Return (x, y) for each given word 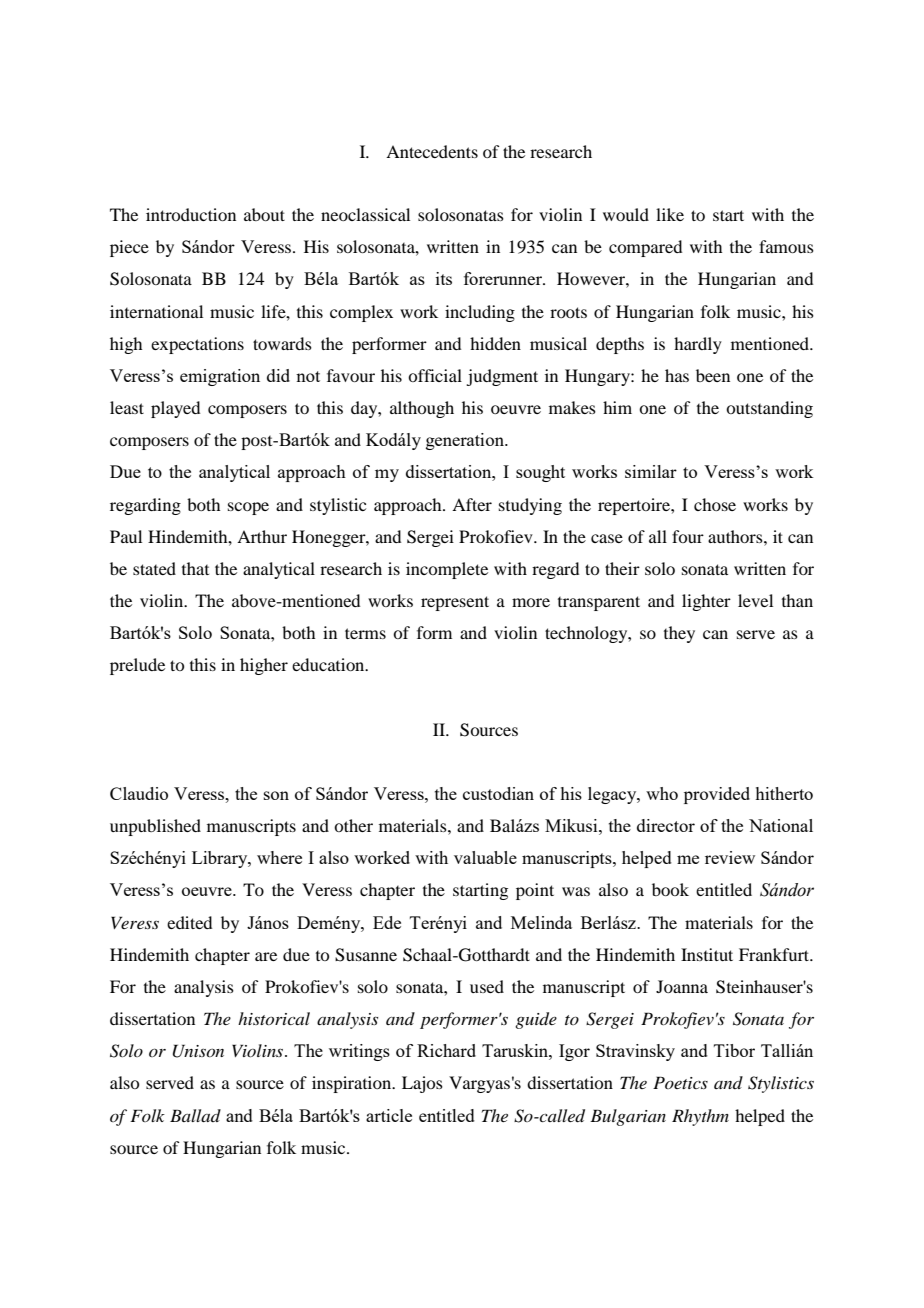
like (670, 214)
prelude (137, 666)
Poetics (680, 1082)
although (422, 409)
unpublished (155, 827)
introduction (191, 214)
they (679, 634)
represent (455, 603)
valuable (485, 857)
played (175, 409)
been (713, 375)
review (730, 857)
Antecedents (432, 151)
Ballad (195, 1115)
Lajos (422, 1084)
